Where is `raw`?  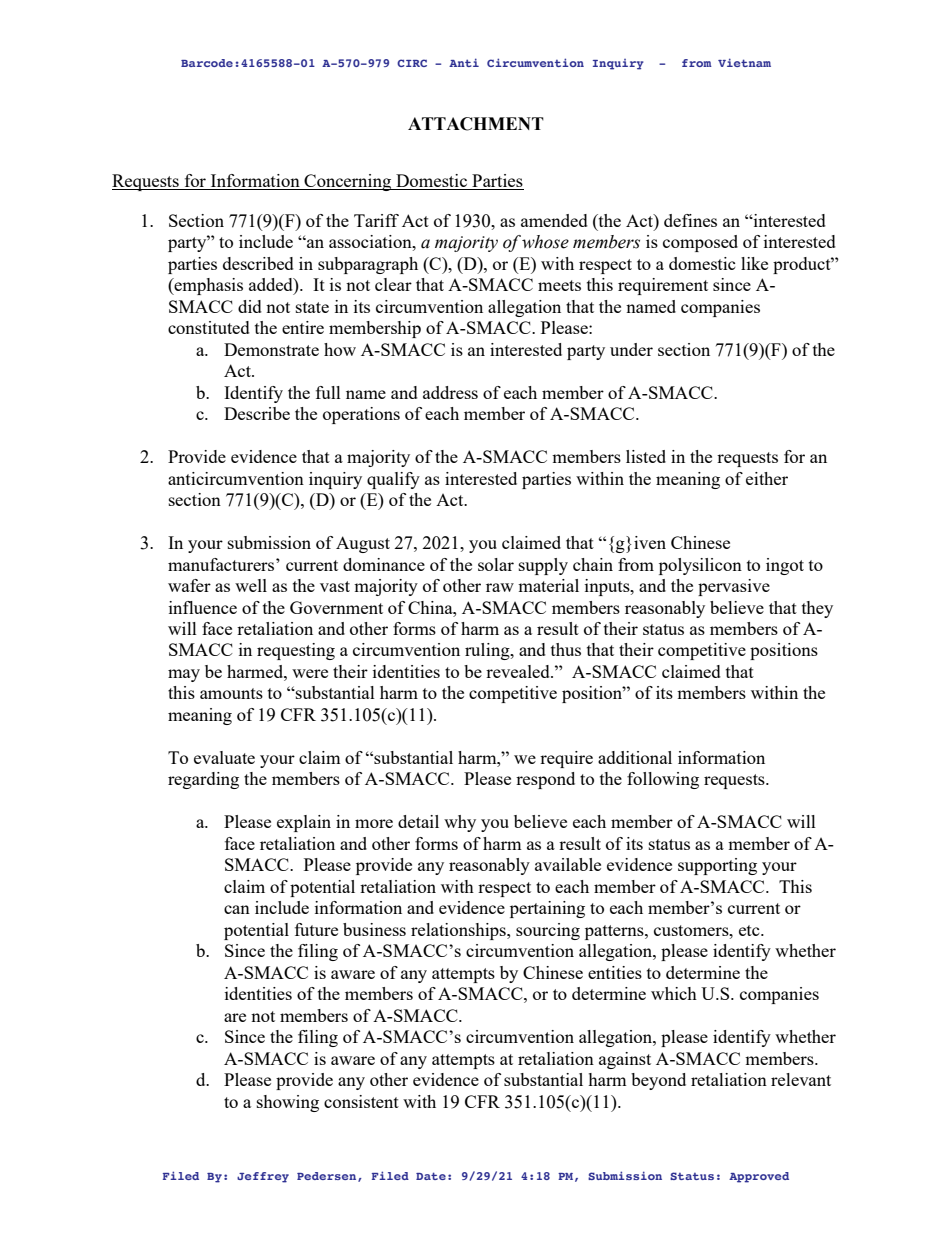
raw is located at coordinates (500, 587).
